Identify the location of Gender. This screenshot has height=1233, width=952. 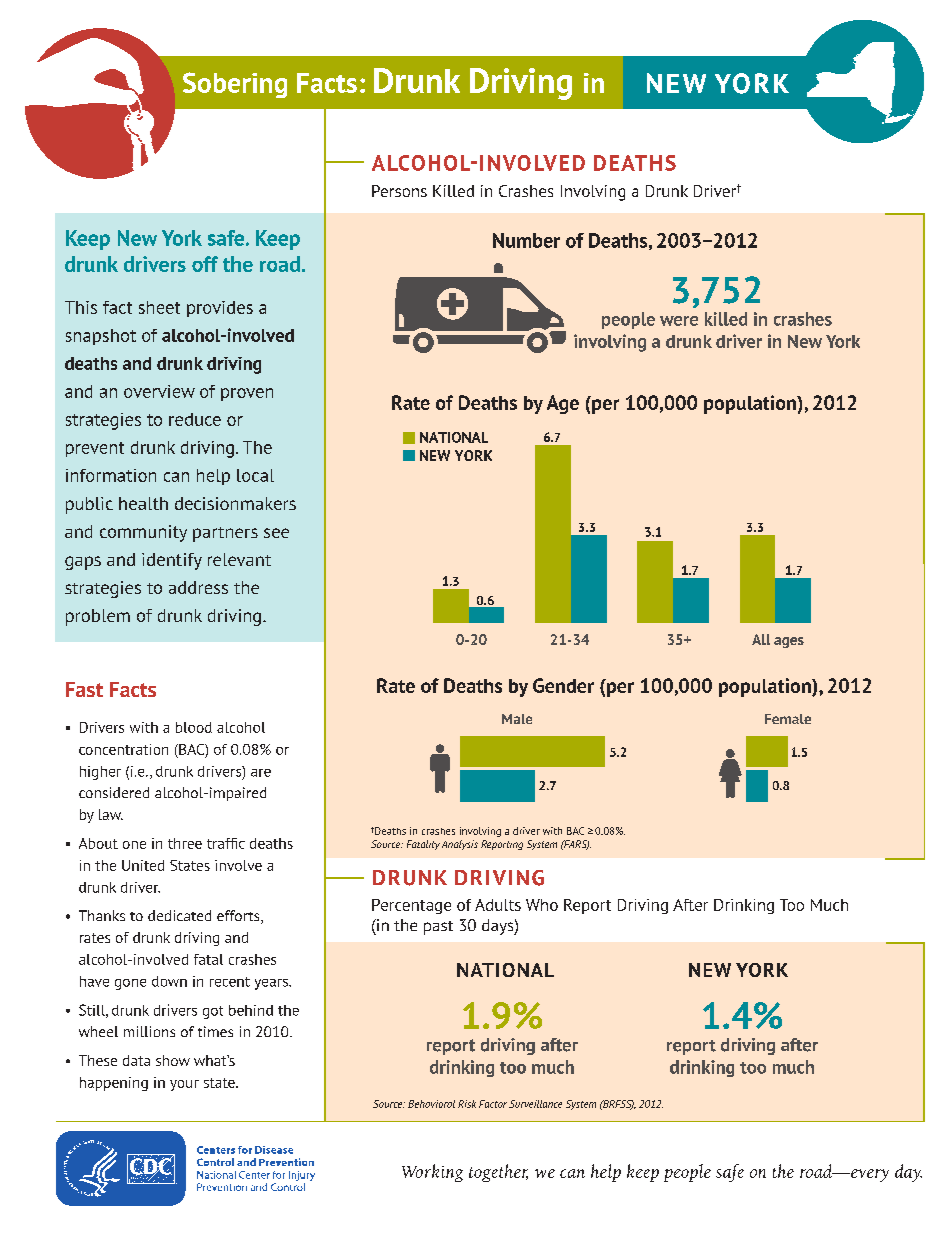
(563, 685).
